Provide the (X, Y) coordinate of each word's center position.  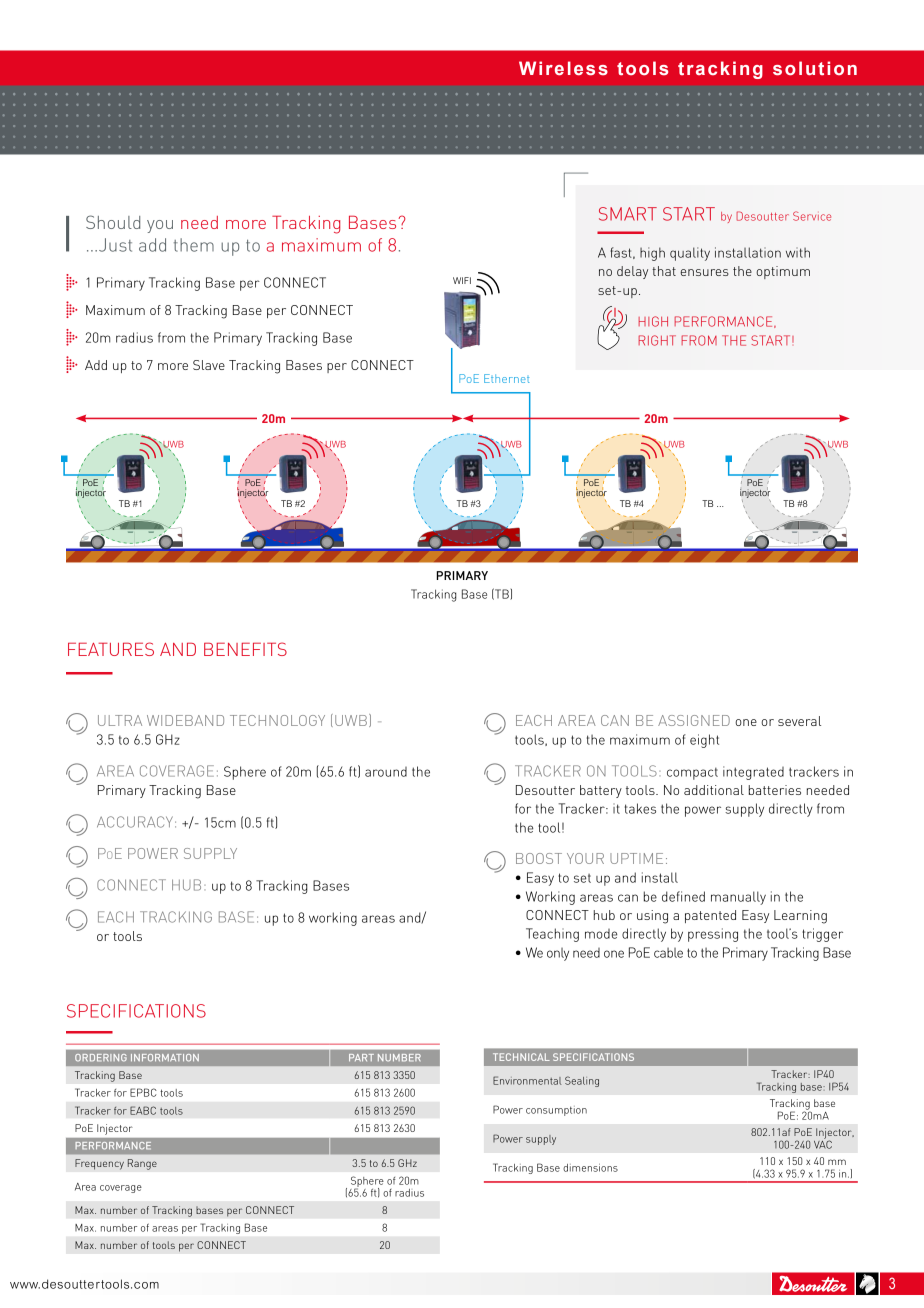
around (386, 772)
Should (113, 222)
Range (142, 1164)
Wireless (563, 68)
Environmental (527, 1080)
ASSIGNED (694, 720)
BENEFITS (245, 649)
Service (812, 216)
